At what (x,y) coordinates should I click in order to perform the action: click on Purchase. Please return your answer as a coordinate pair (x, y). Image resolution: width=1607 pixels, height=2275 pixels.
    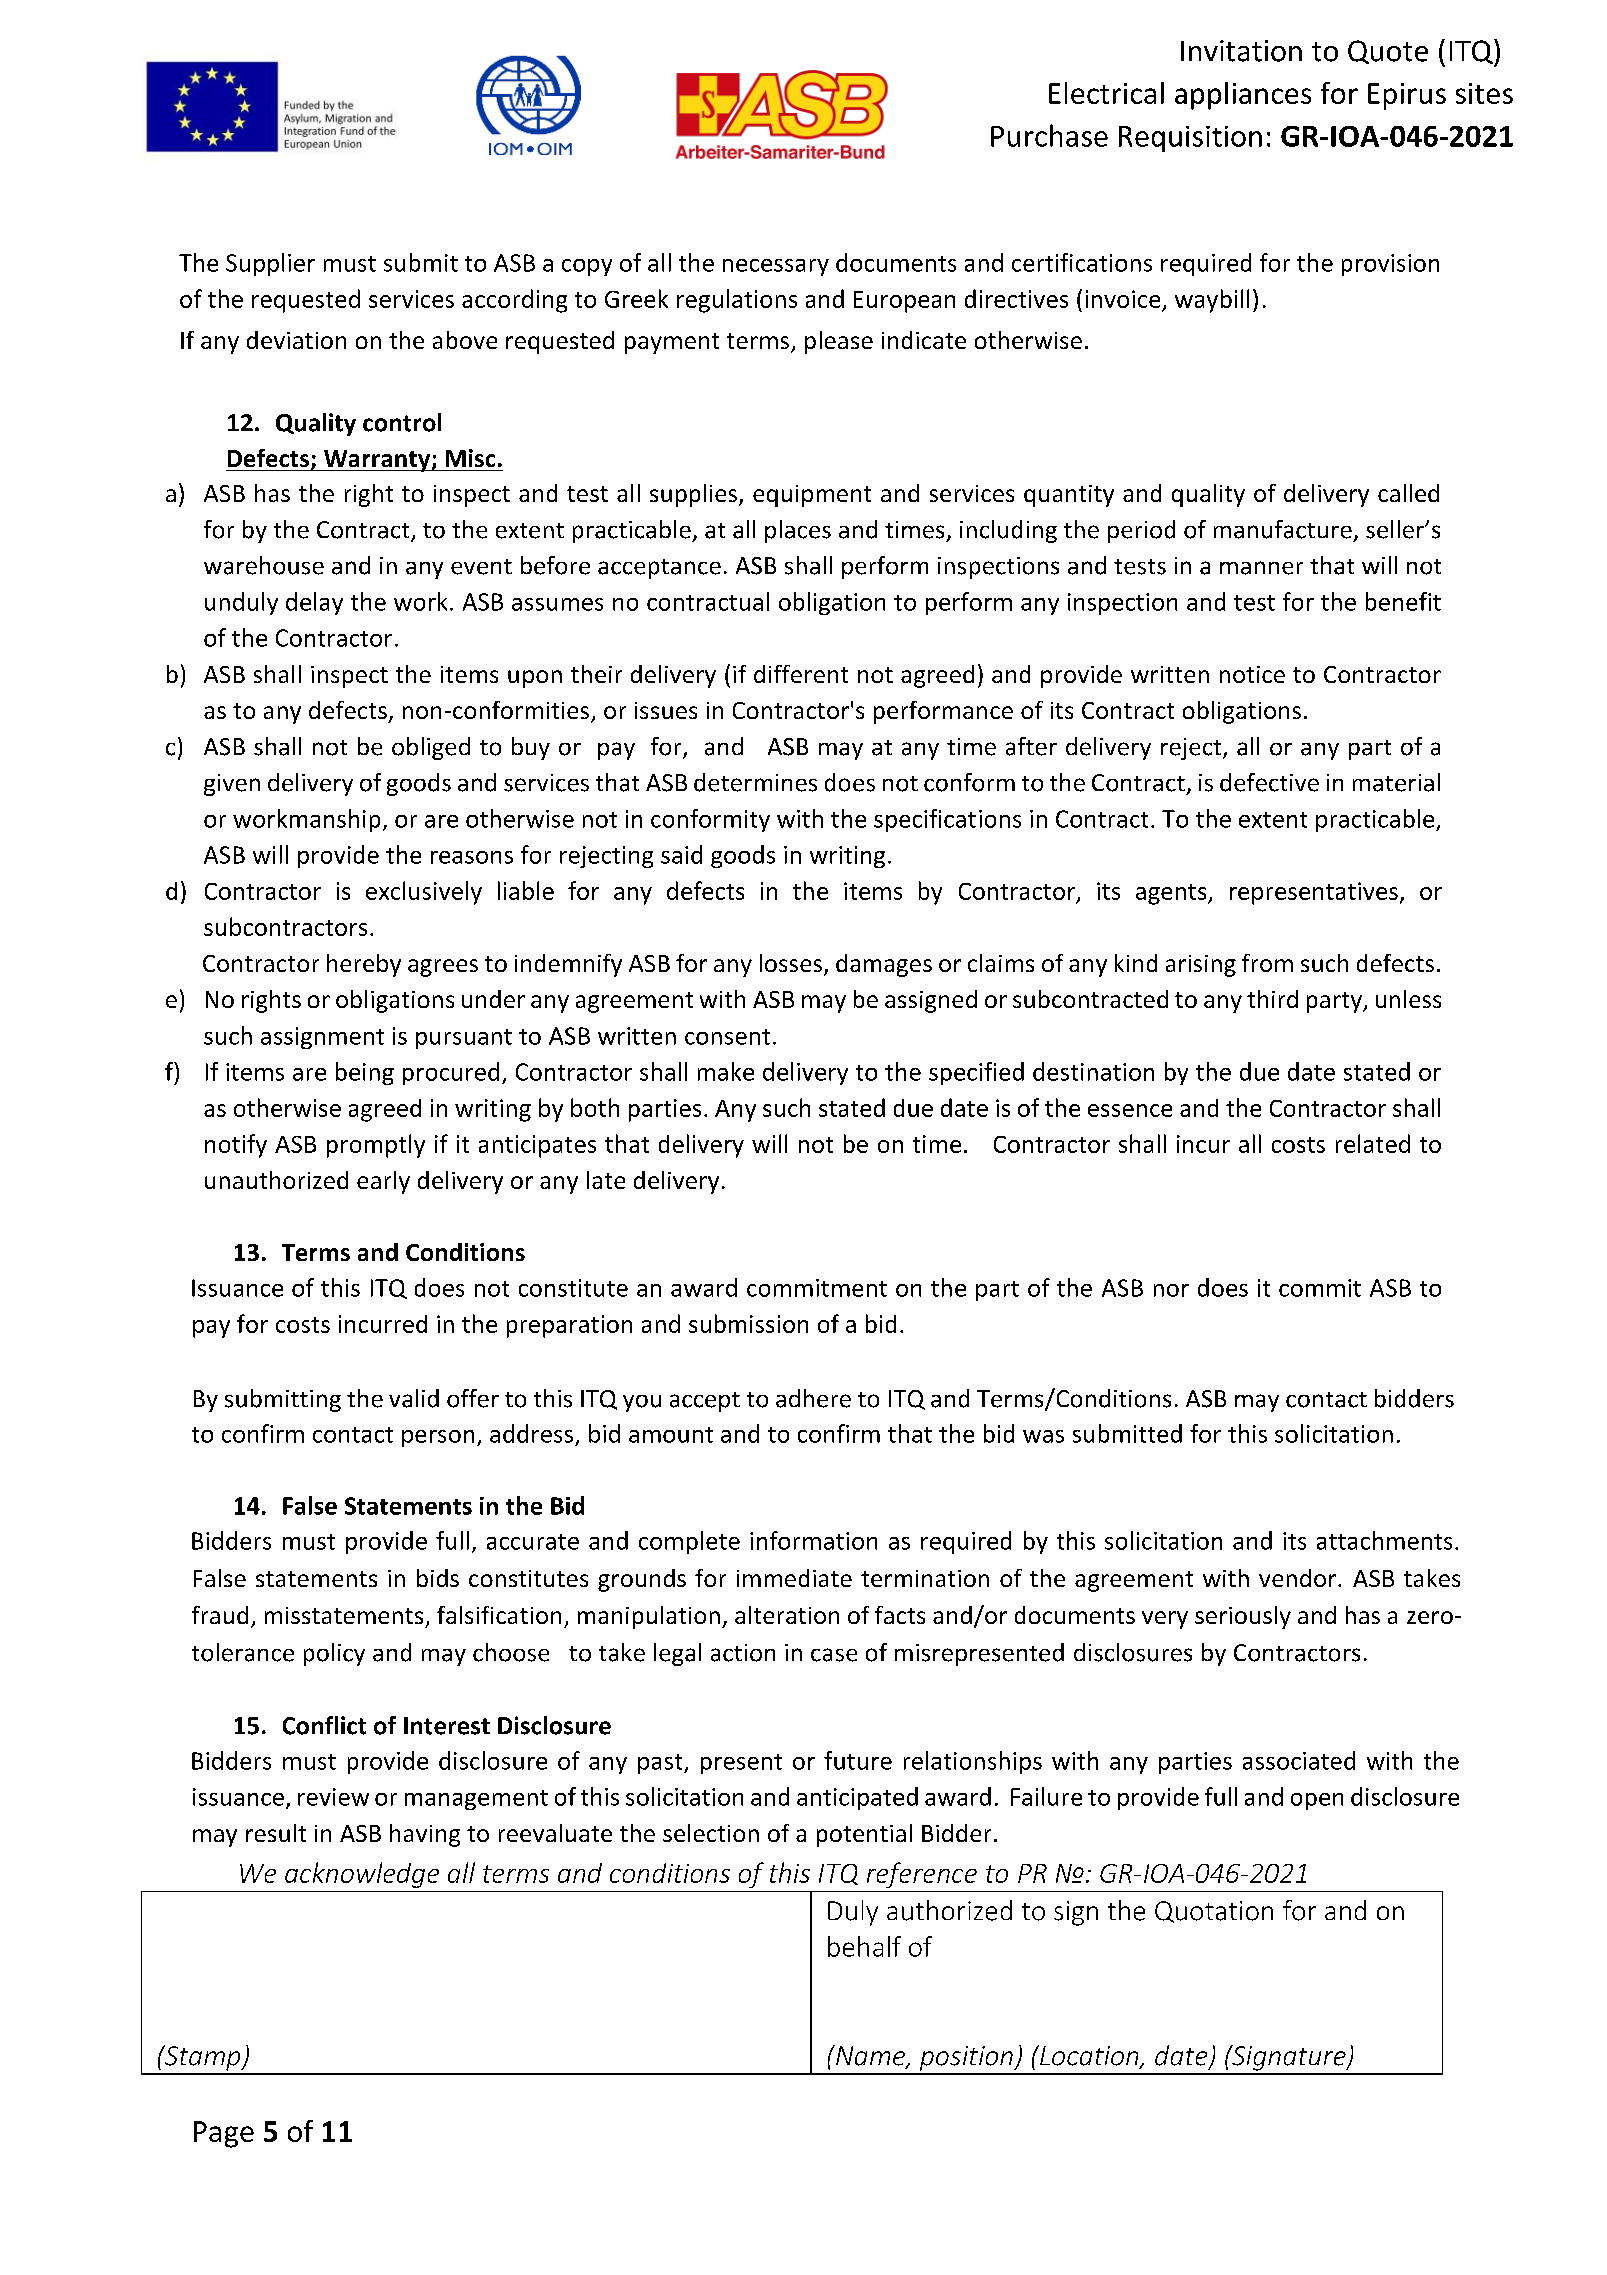
    Looking at the image, I should click on (1049, 135).
